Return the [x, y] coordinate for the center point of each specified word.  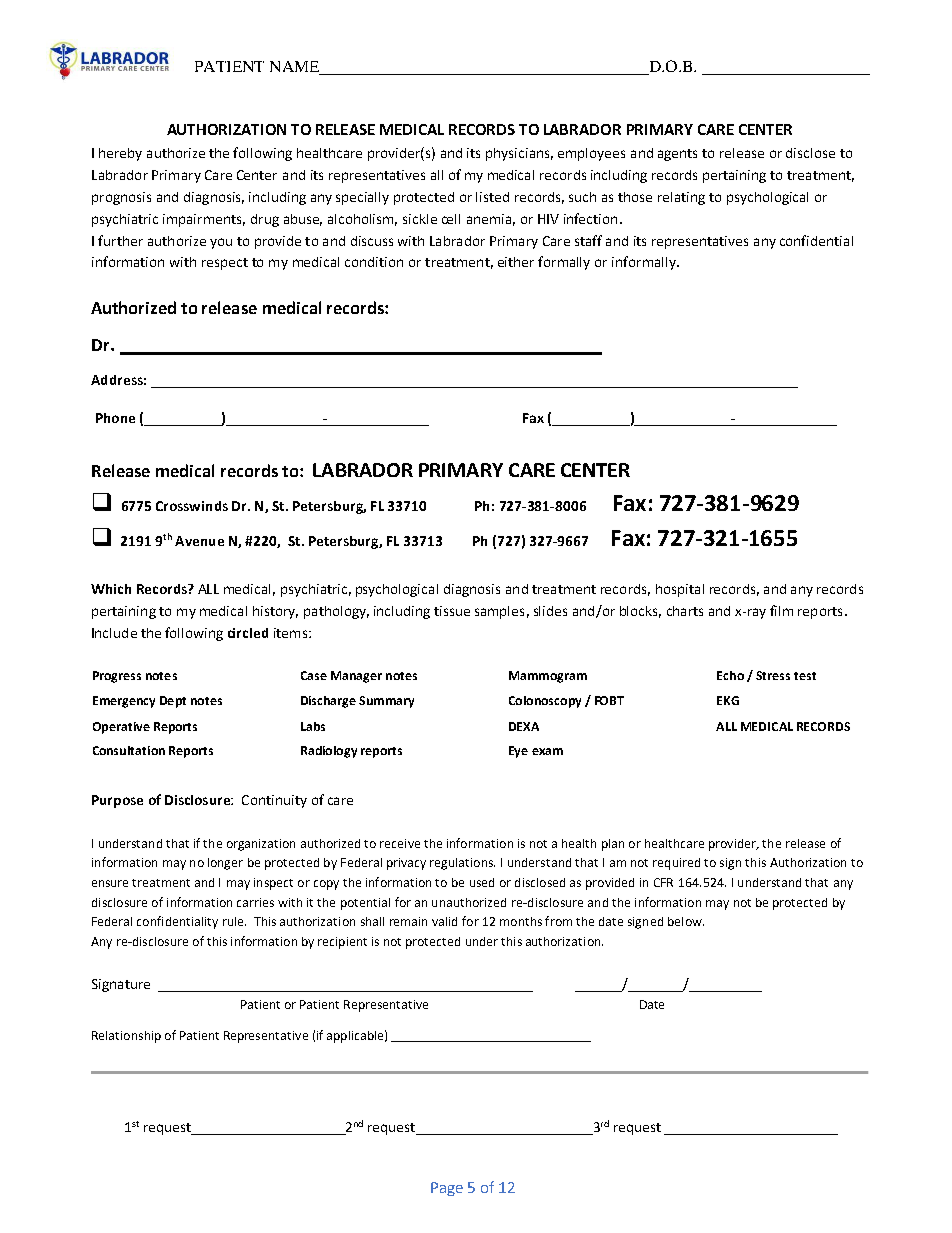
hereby [120, 154]
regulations [462, 864]
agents [677, 155]
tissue [452, 611]
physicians [519, 154]
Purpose [117, 801]
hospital [680, 590]
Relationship [126, 1037]
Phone [115, 418]
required [676, 864]
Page [447, 1189]
